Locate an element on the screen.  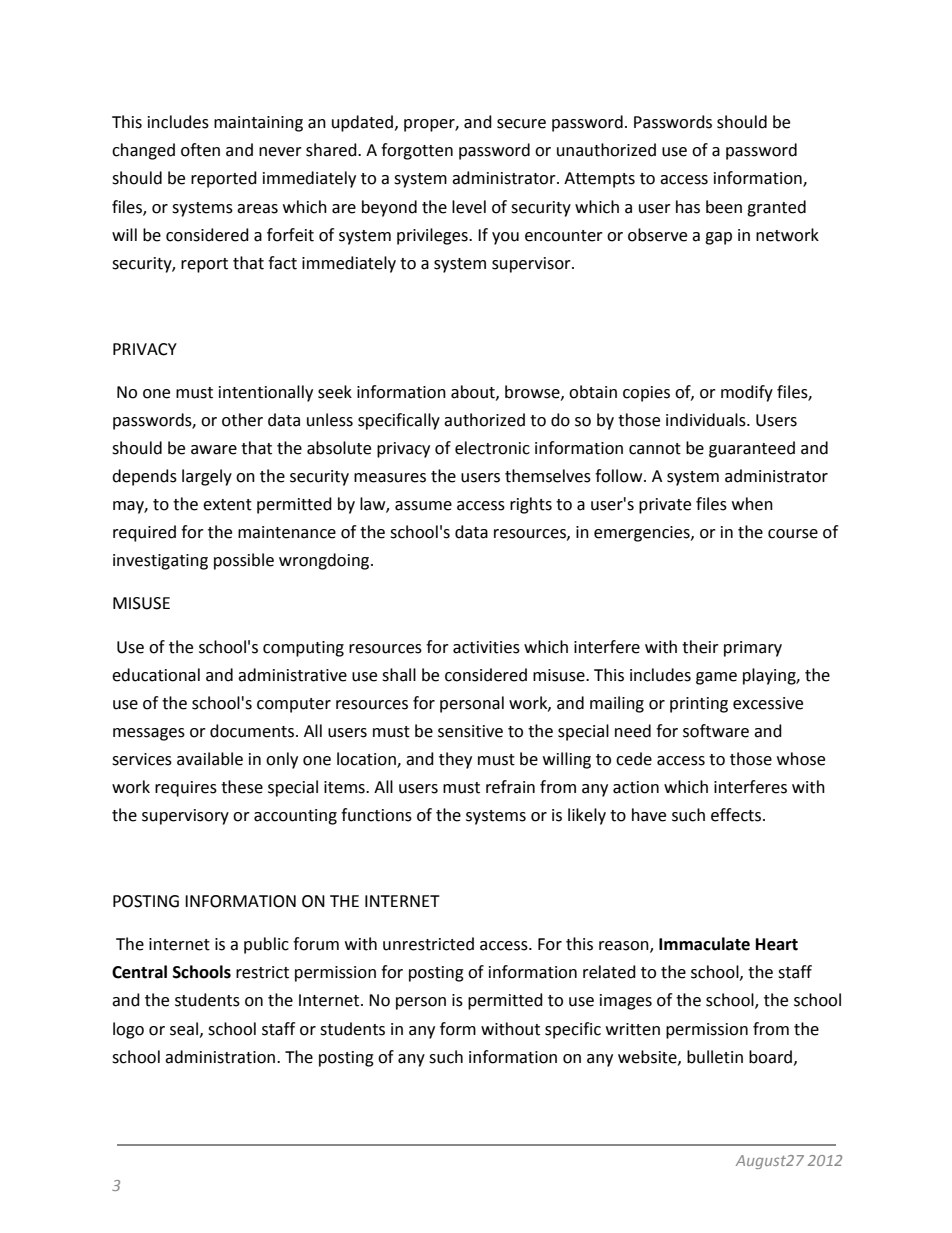
educational is located at coordinates (156, 675).
